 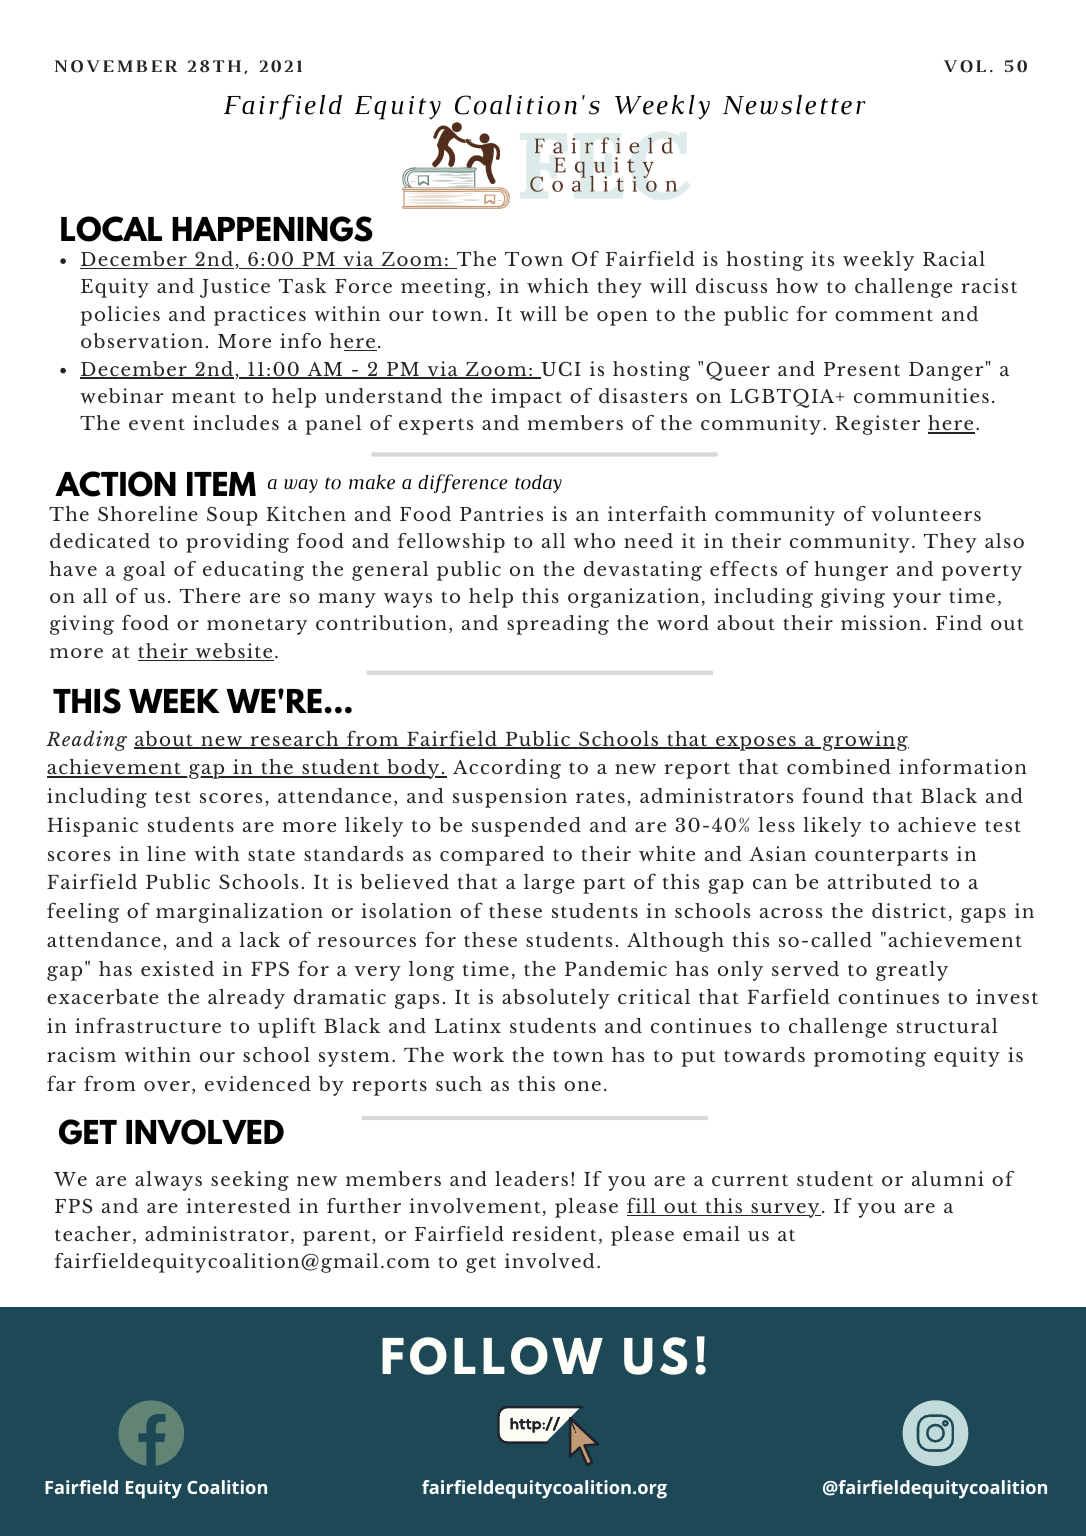 What do you see at coordinates (794, 104) in the page?
I see `Newsletter` at bounding box center [794, 104].
